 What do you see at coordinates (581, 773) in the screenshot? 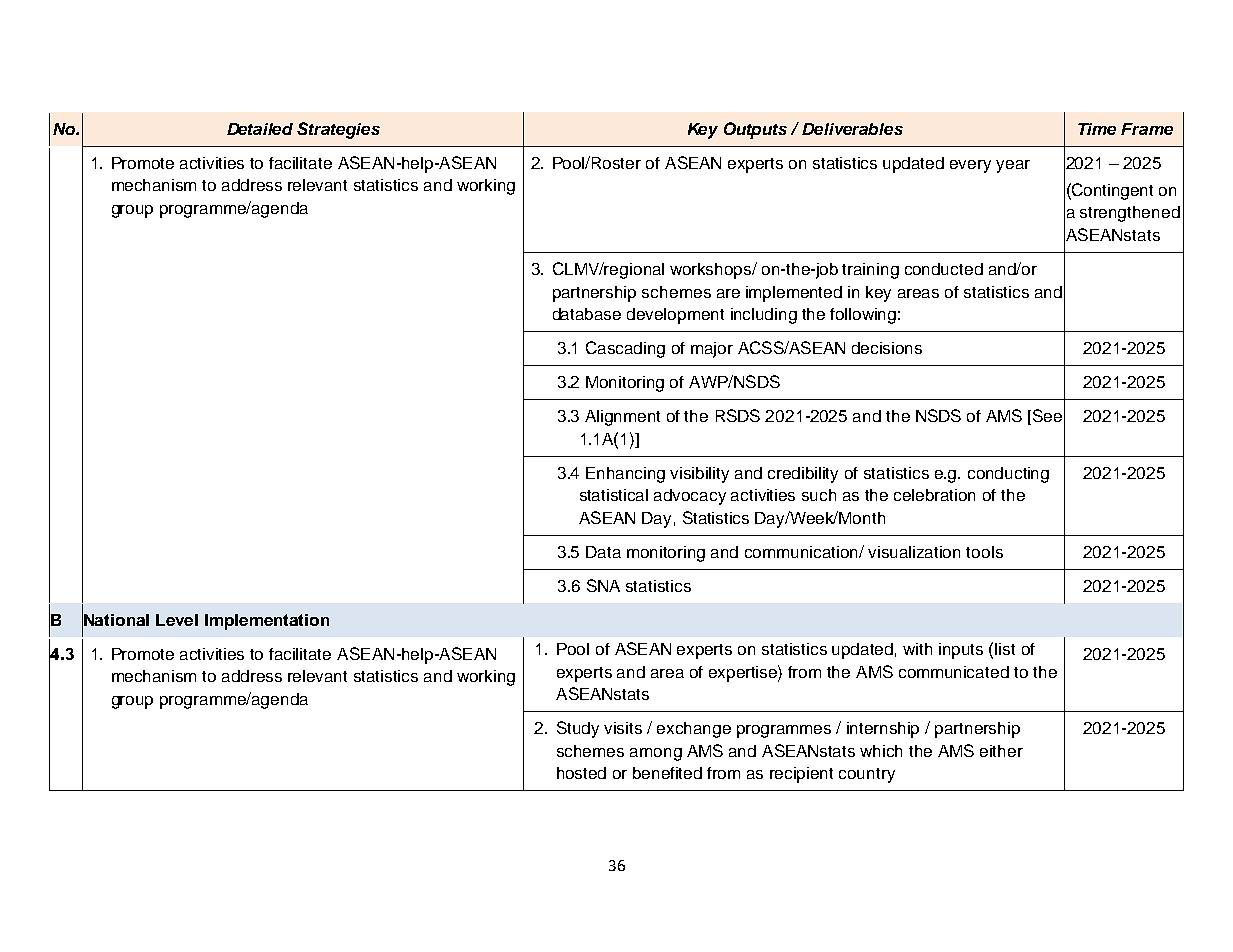
I see `hosted` at bounding box center [581, 773].
